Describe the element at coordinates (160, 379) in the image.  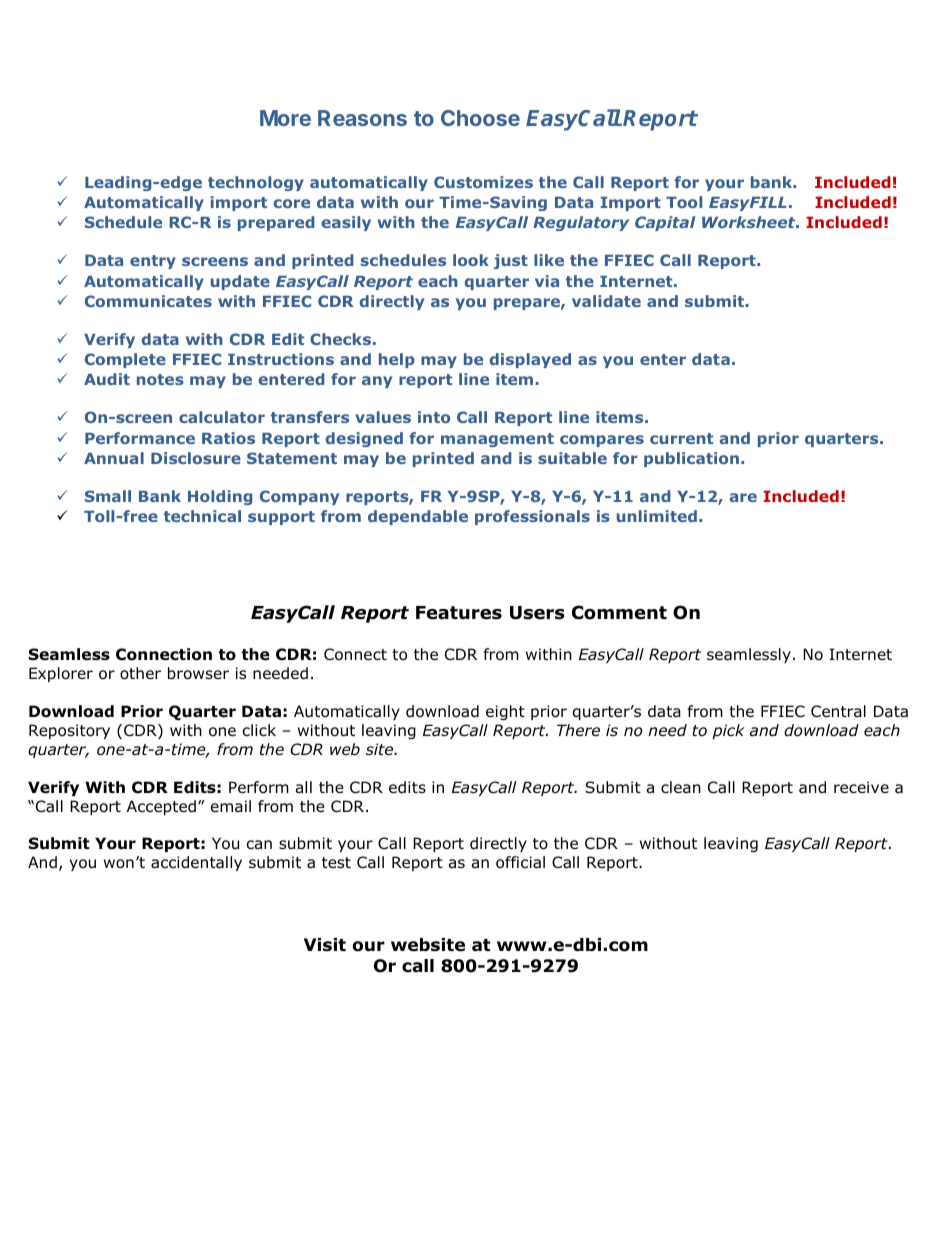
I see `notes` at that location.
